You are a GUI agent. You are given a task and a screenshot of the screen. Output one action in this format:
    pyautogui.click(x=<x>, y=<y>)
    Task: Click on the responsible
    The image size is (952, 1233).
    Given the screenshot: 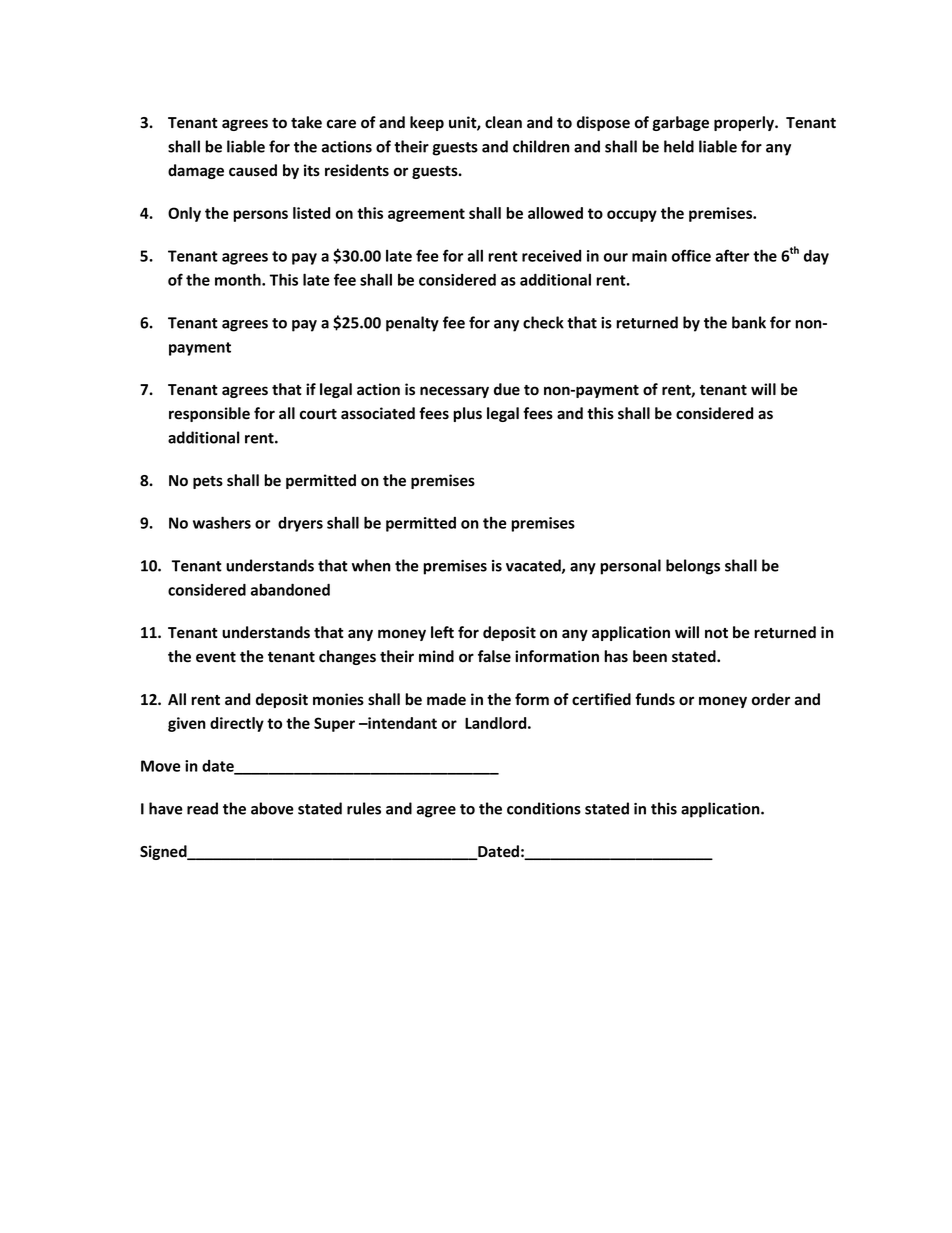 What is the action you would take?
    pyautogui.click(x=209, y=414)
